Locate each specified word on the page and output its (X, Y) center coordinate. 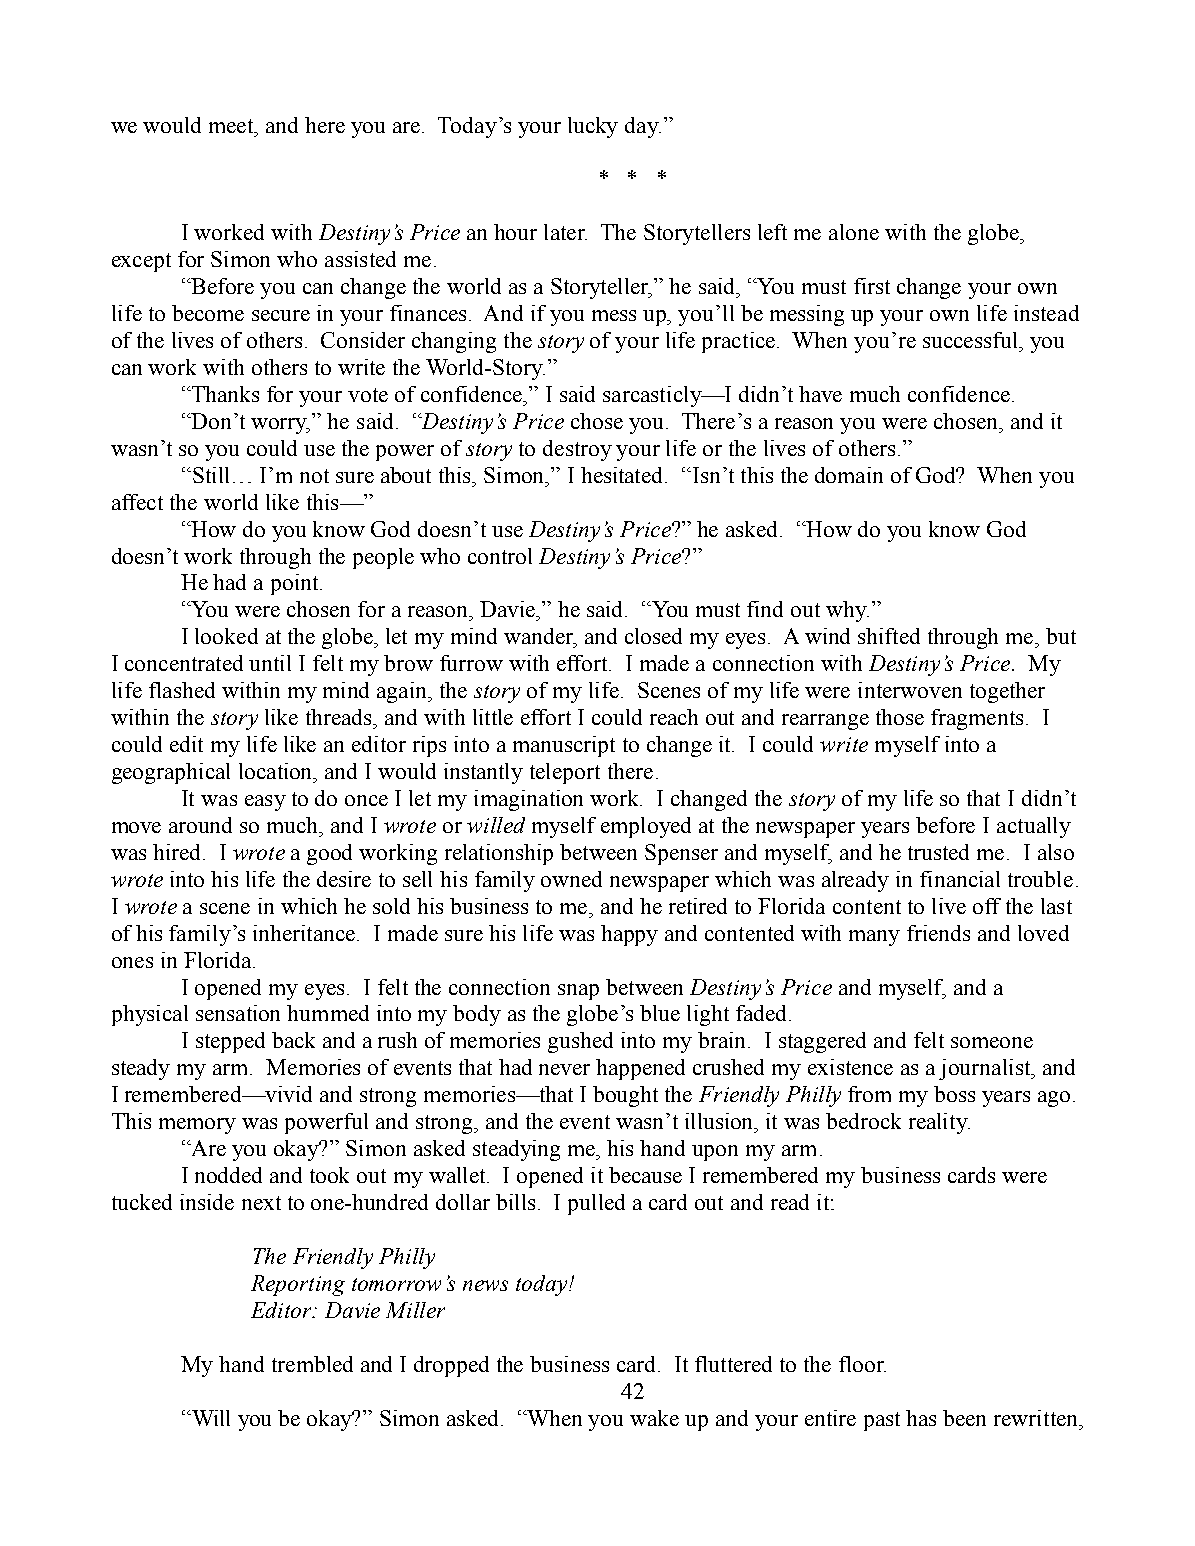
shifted (889, 636)
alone (854, 232)
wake (654, 1418)
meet (233, 126)
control (500, 556)
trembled (312, 1364)
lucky (593, 127)
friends (938, 933)
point (296, 584)
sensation (238, 1013)
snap (578, 992)
